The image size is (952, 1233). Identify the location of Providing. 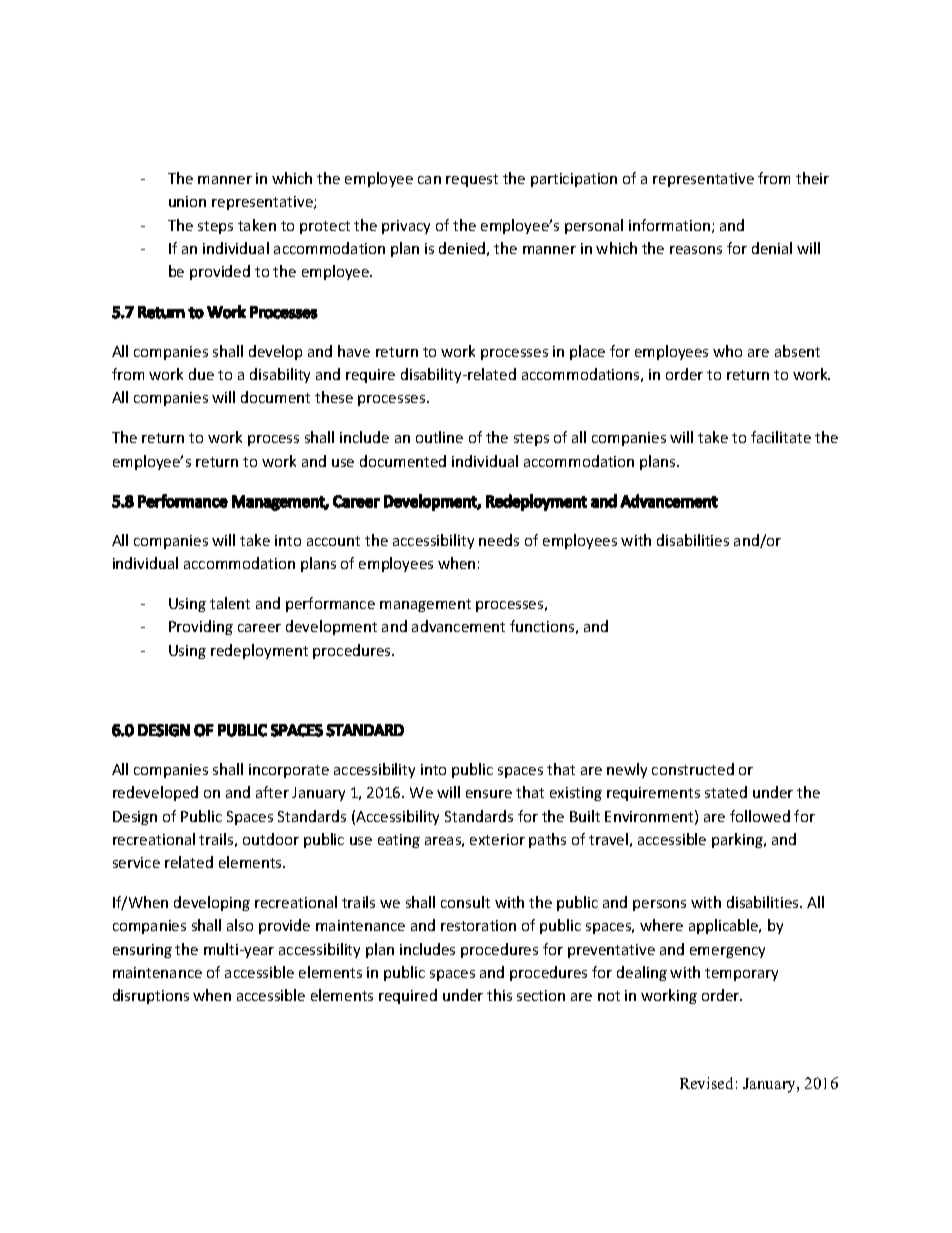
(201, 627).
